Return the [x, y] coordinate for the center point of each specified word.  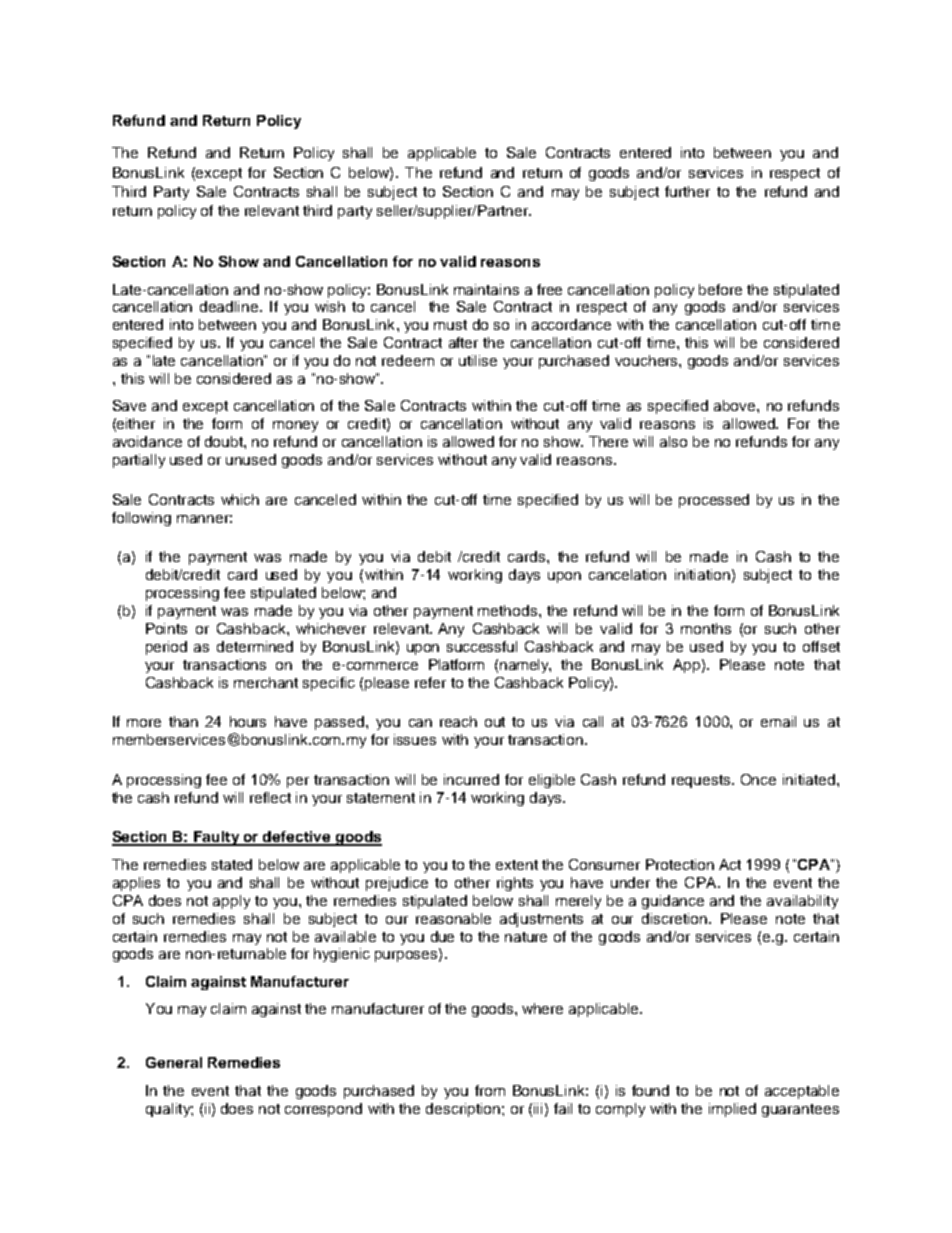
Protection [680, 864]
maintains [486, 289]
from [490, 1090]
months [706, 628]
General [174, 1062]
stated [232, 864]
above [736, 405]
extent [517, 865]
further [687, 191]
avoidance [147, 441]
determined [255, 646]
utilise [478, 360]
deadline [230, 306]
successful [482, 646]
